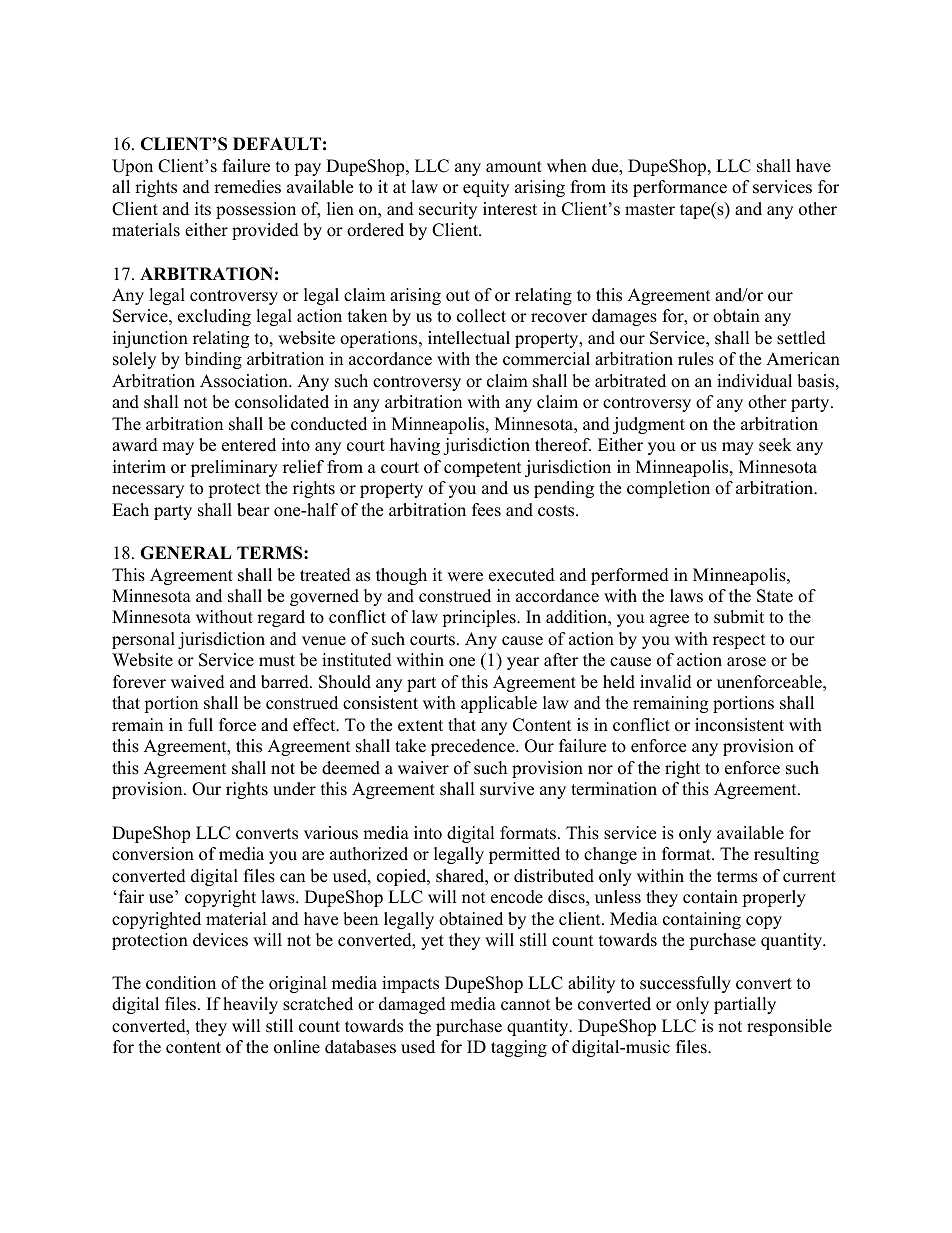 This screenshot has width=952, height=1233. I want to click on submit, so click(739, 617).
